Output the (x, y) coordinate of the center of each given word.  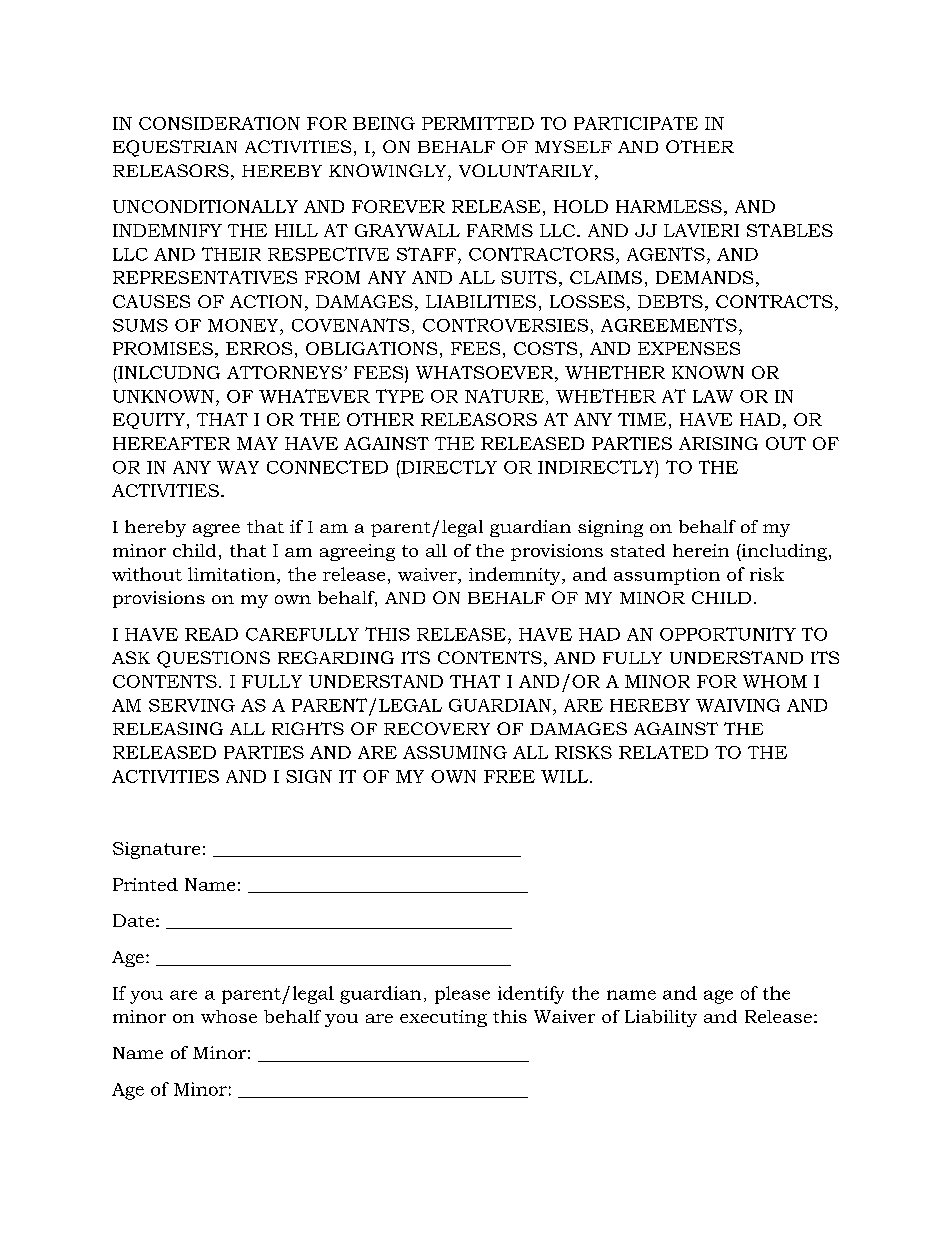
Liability (661, 1018)
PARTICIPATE (636, 123)
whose (229, 1016)
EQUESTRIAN (175, 148)
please (462, 995)
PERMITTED (478, 123)
